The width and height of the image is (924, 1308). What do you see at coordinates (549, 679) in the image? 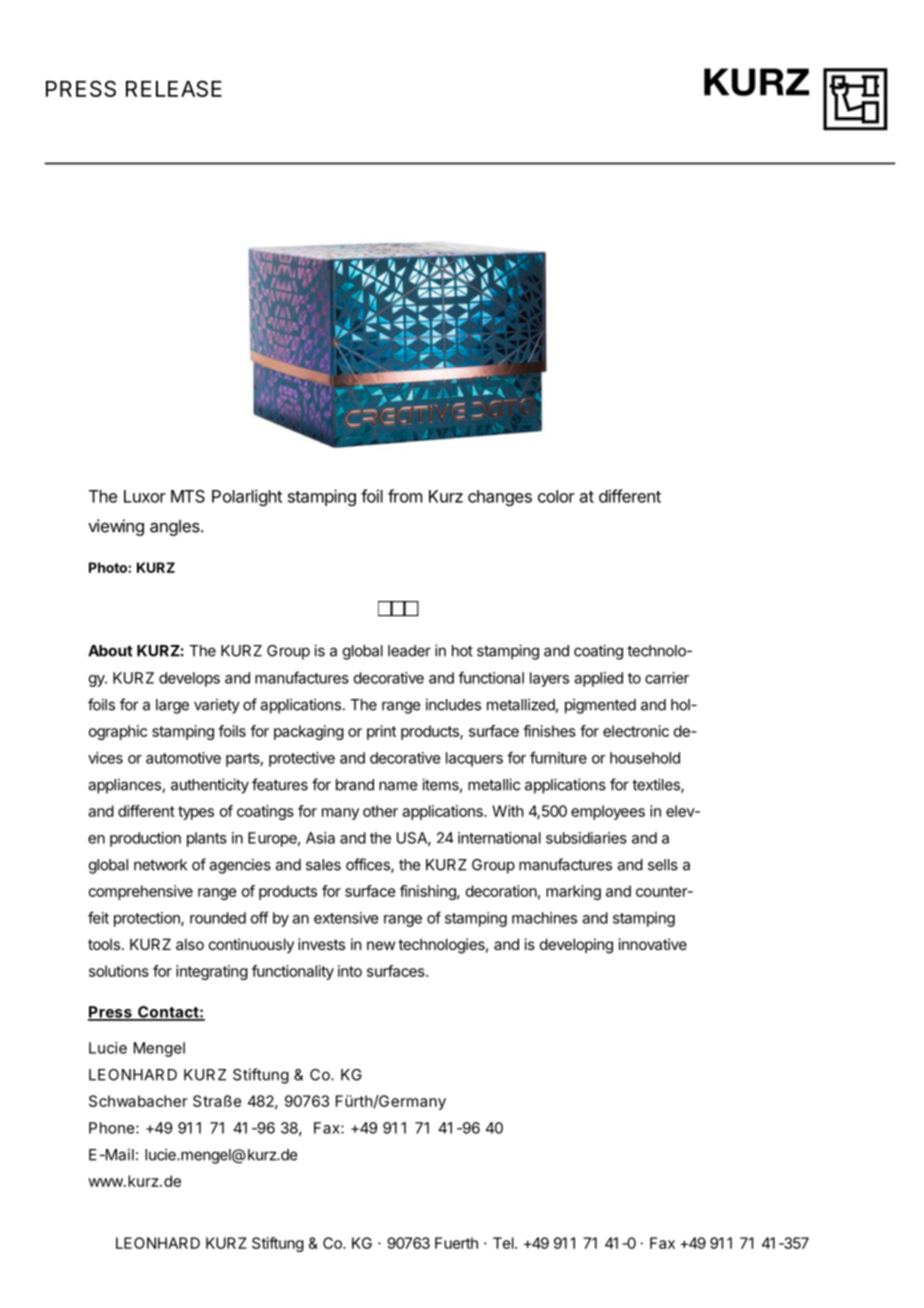
I see `layers` at bounding box center [549, 679].
